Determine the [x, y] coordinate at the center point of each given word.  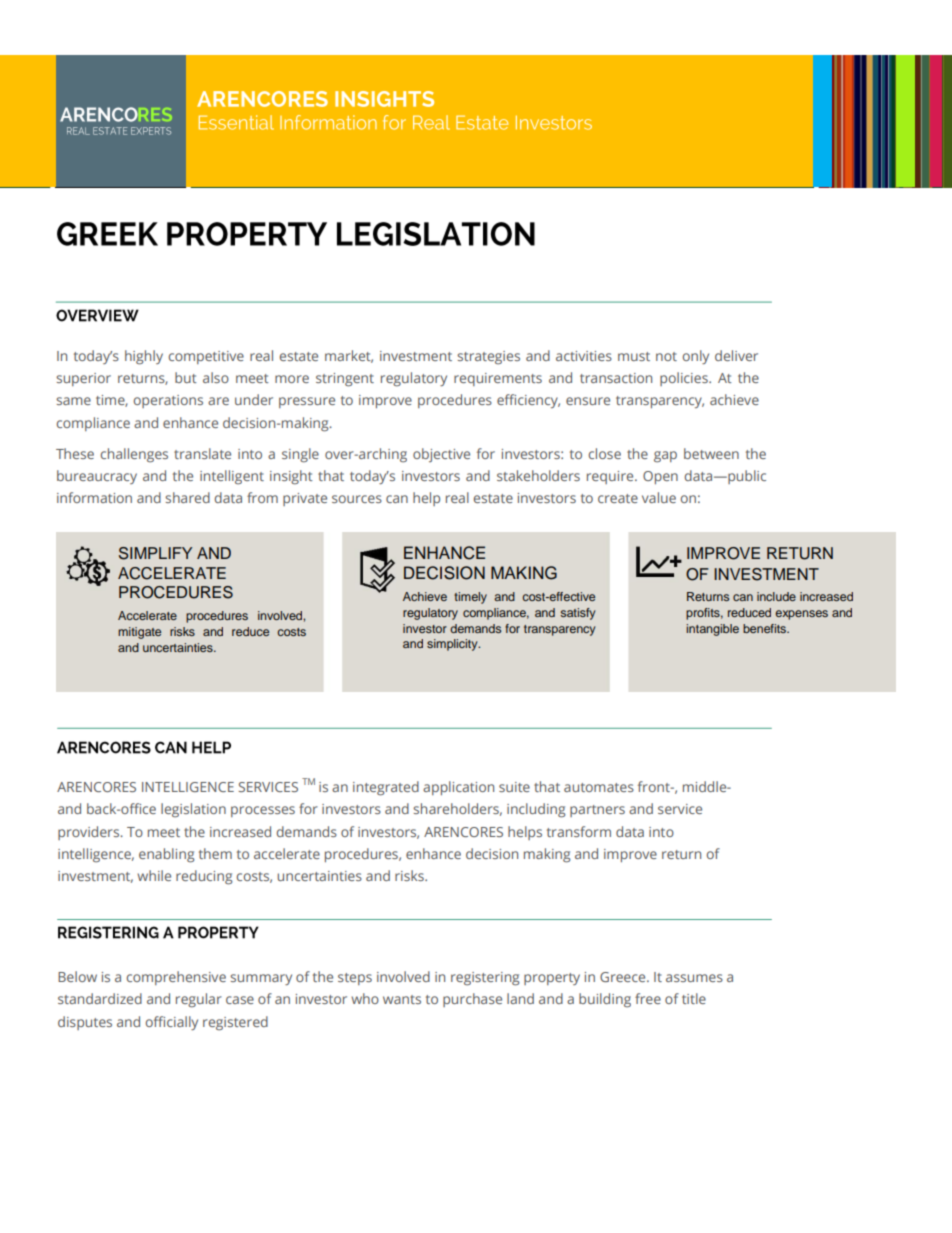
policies [685, 379]
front [655, 786]
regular [199, 1000]
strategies [488, 358]
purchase [472, 1000]
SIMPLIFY [155, 553]
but [186, 377]
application [458, 788]
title [694, 998]
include [776, 596]
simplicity [453, 645]
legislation [193, 810]
